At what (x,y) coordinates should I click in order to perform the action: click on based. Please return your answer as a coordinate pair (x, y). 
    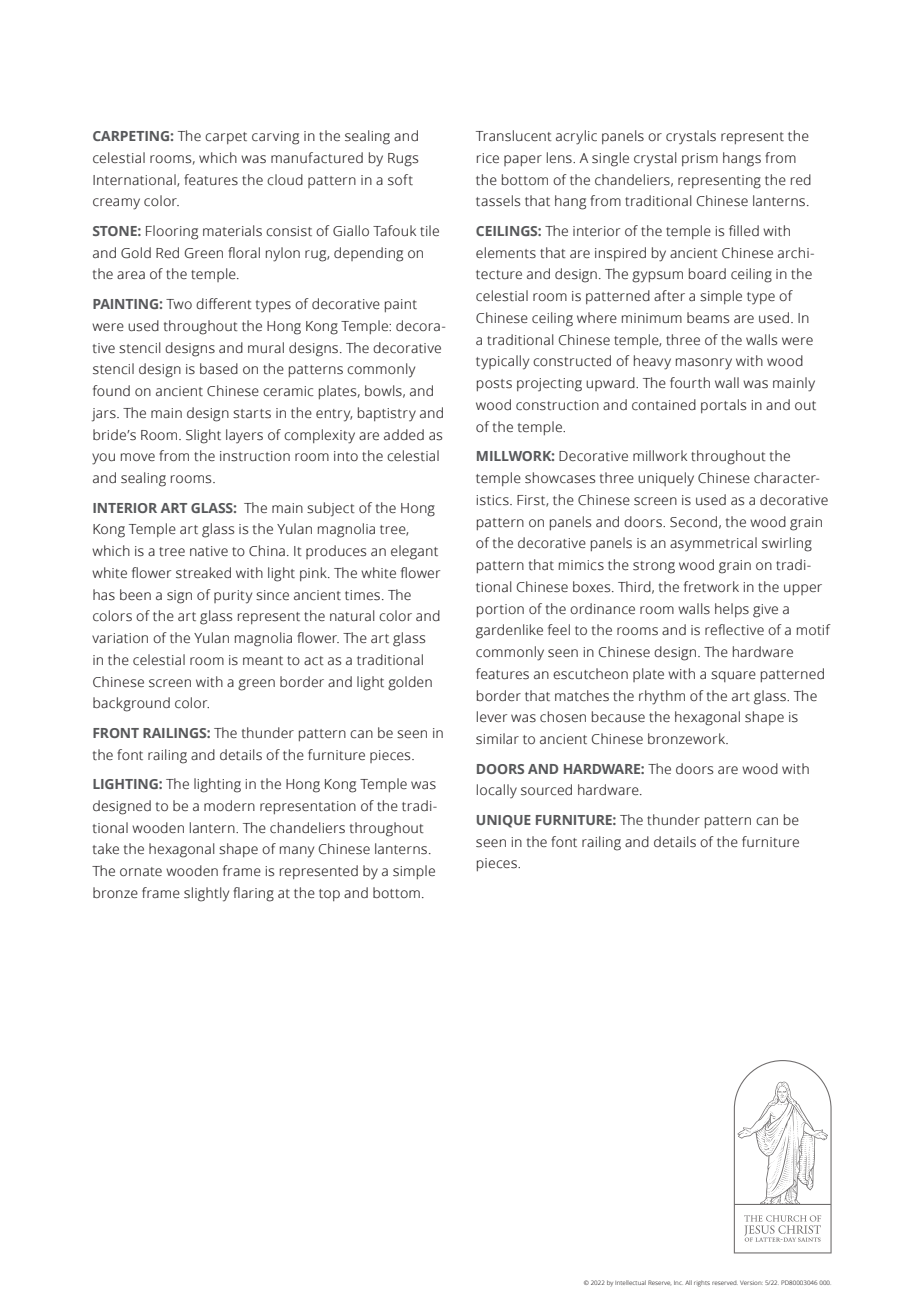
    Looking at the image, I should click on (219, 369).
